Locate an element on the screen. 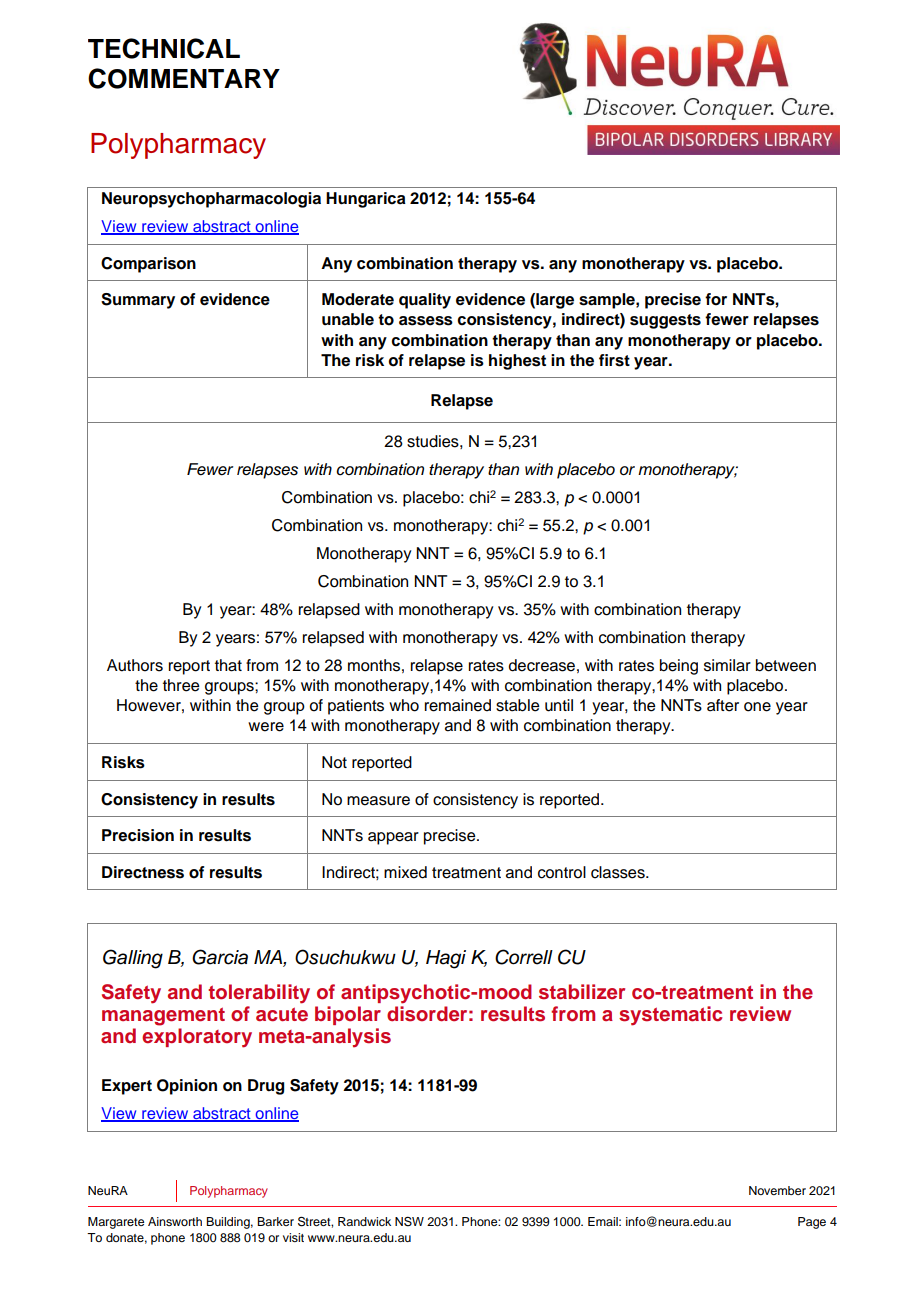 This screenshot has width=924, height=1308. for is located at coordinates (716, 299).
